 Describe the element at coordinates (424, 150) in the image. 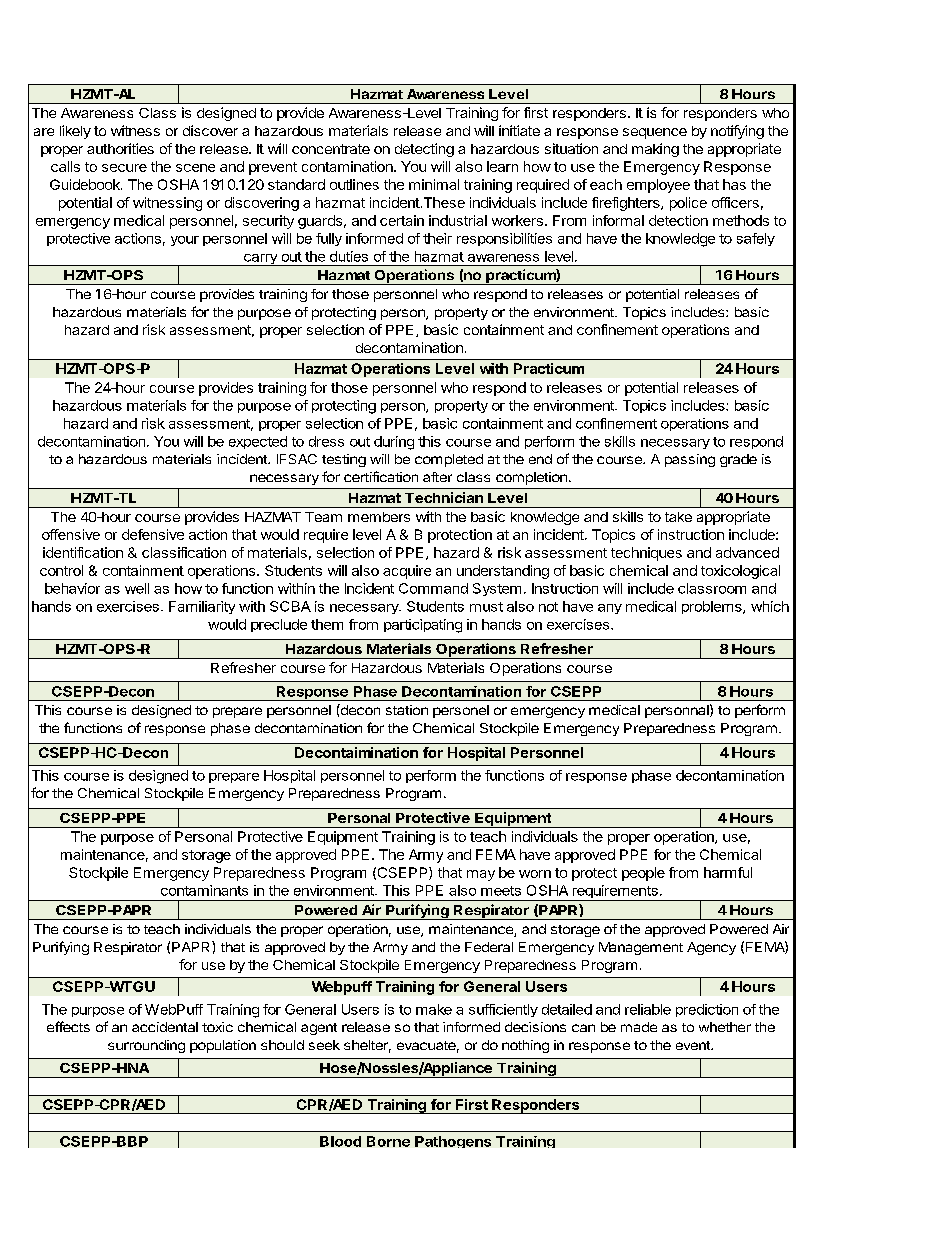

I see `detecting` at that location.
